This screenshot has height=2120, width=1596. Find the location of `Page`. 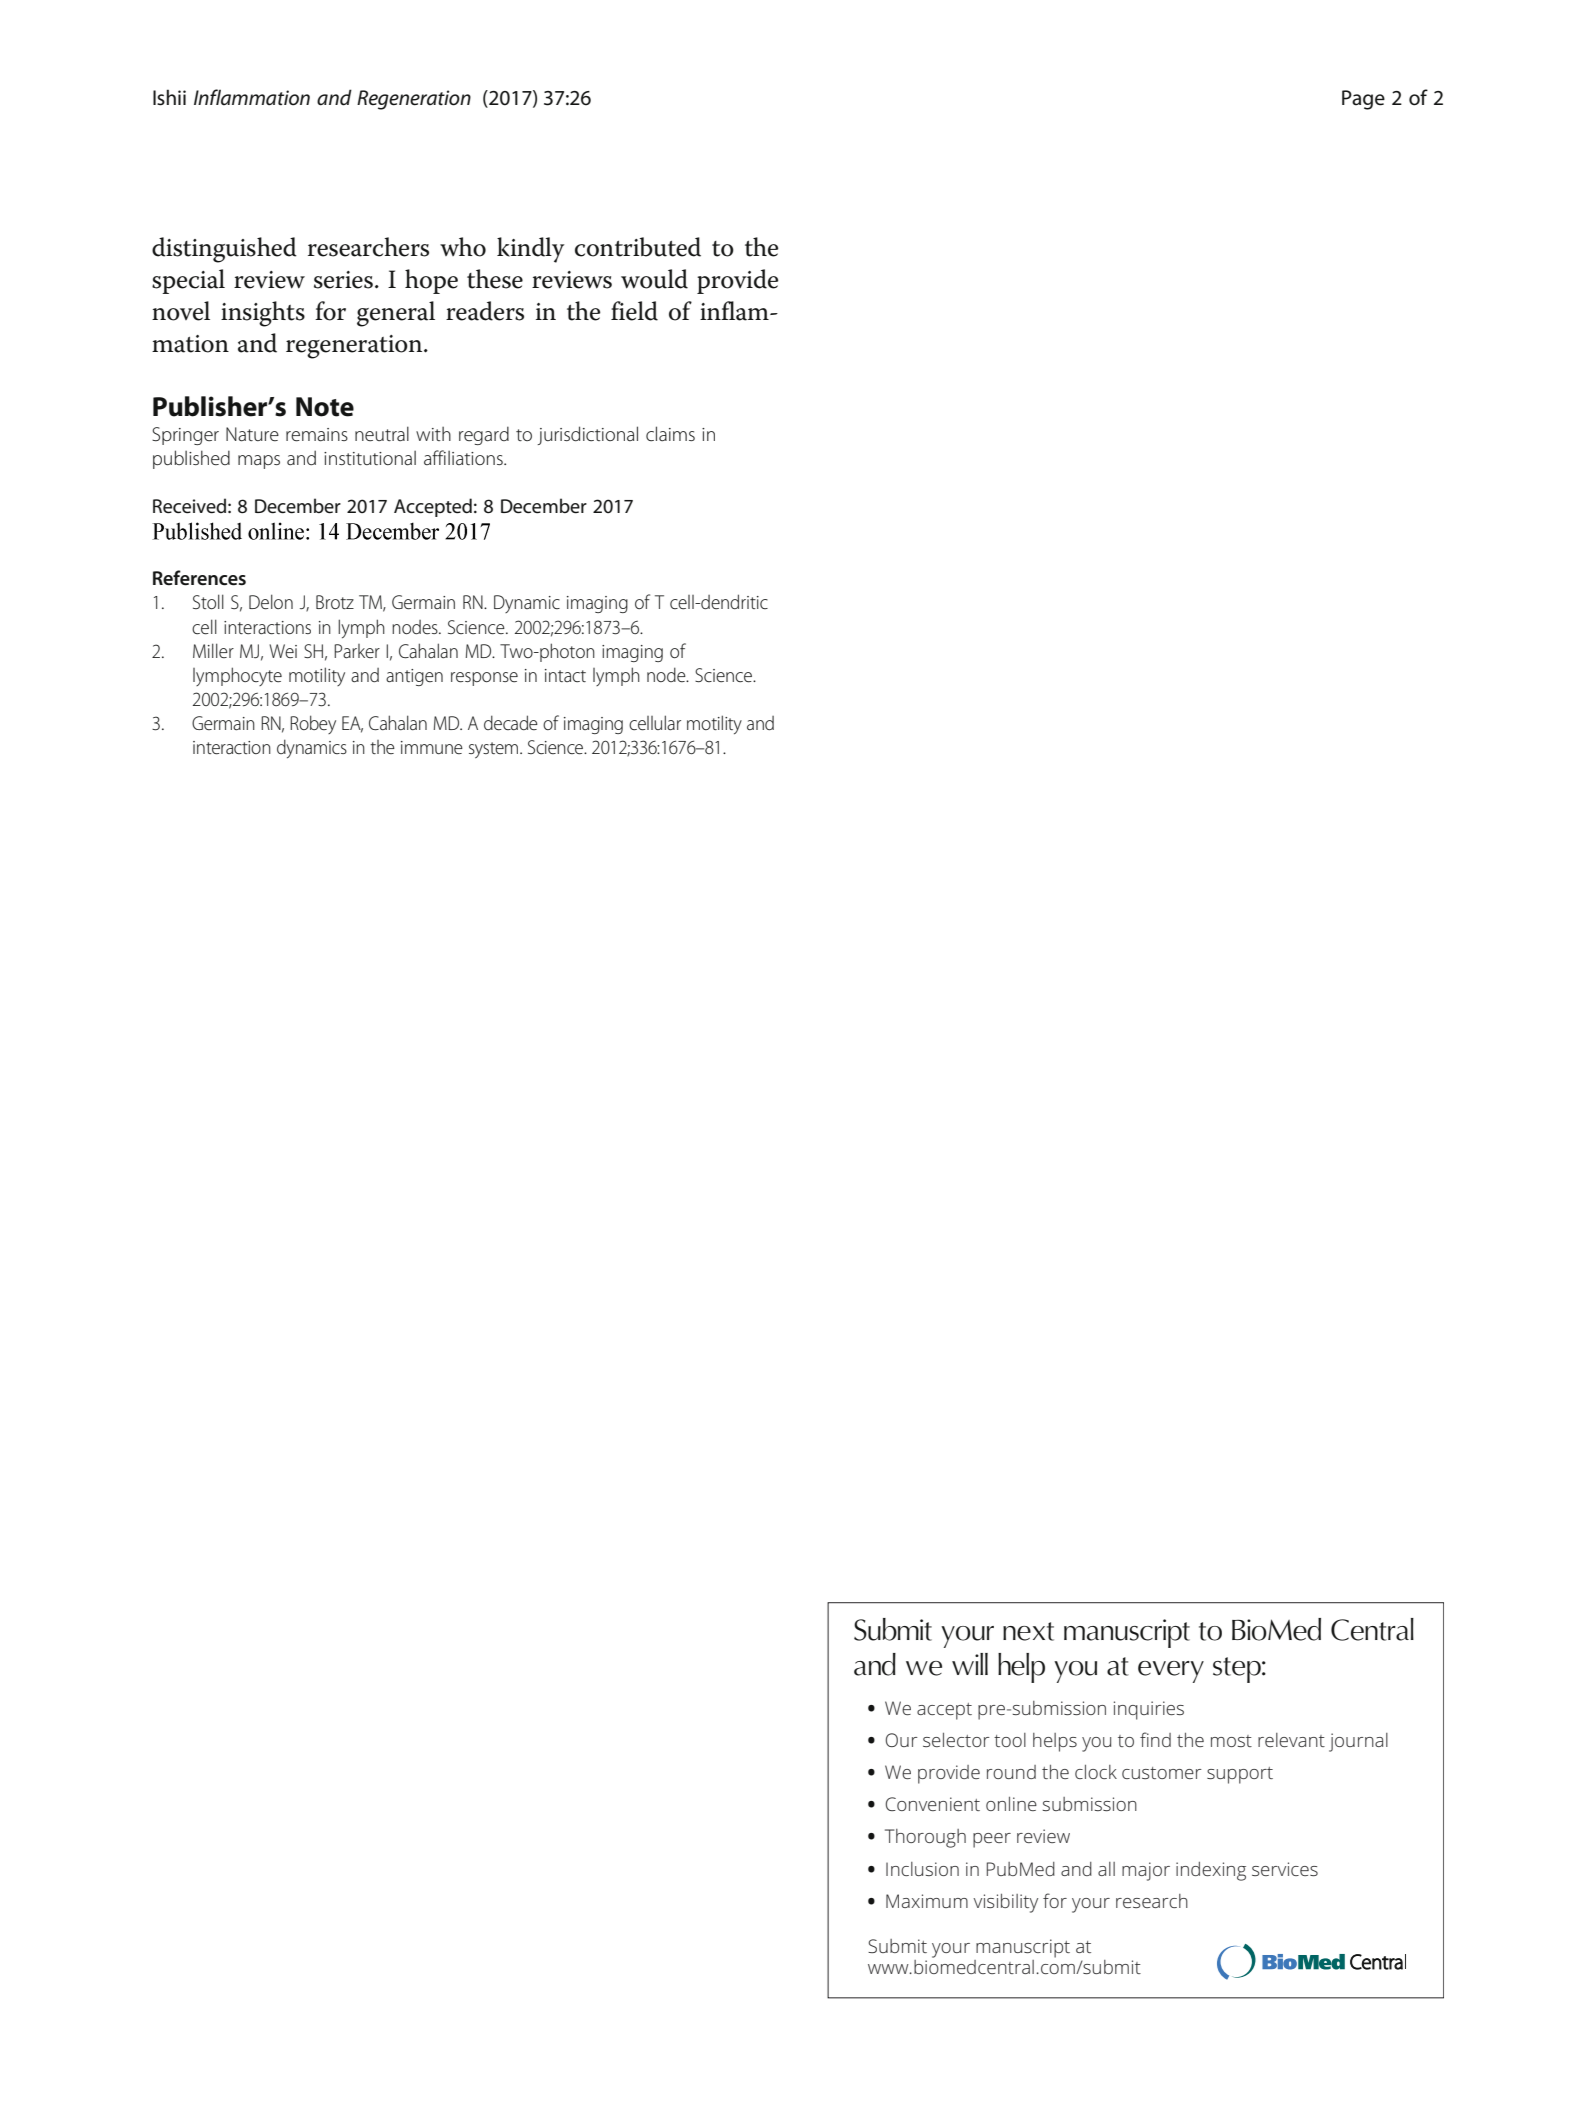

Page is located at coordinates (1363, 100).
